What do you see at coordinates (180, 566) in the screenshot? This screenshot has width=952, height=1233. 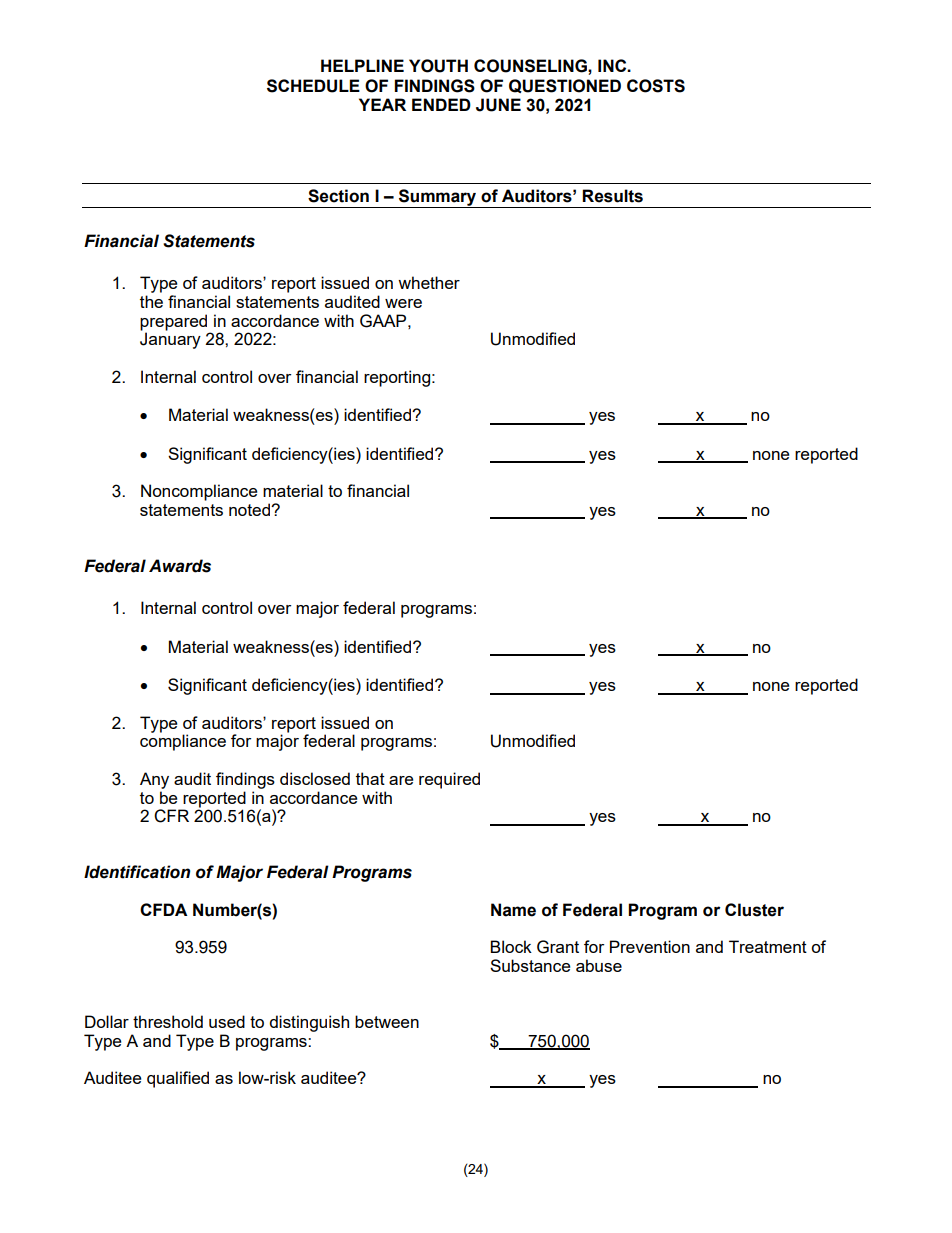 I see `Awards` at bounding box center [180, 566].
